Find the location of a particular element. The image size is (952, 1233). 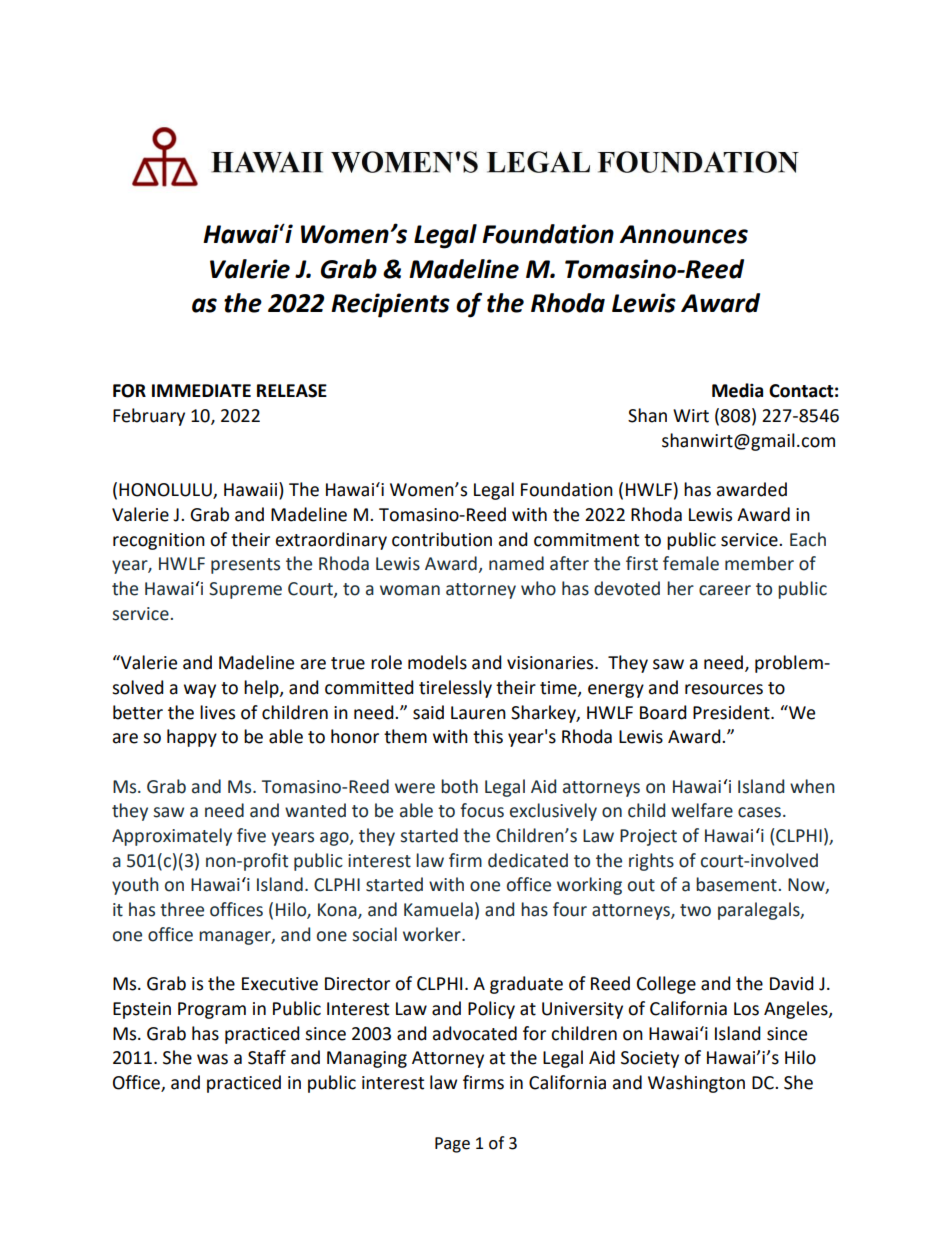

way is located at coordinates (200, 691).
